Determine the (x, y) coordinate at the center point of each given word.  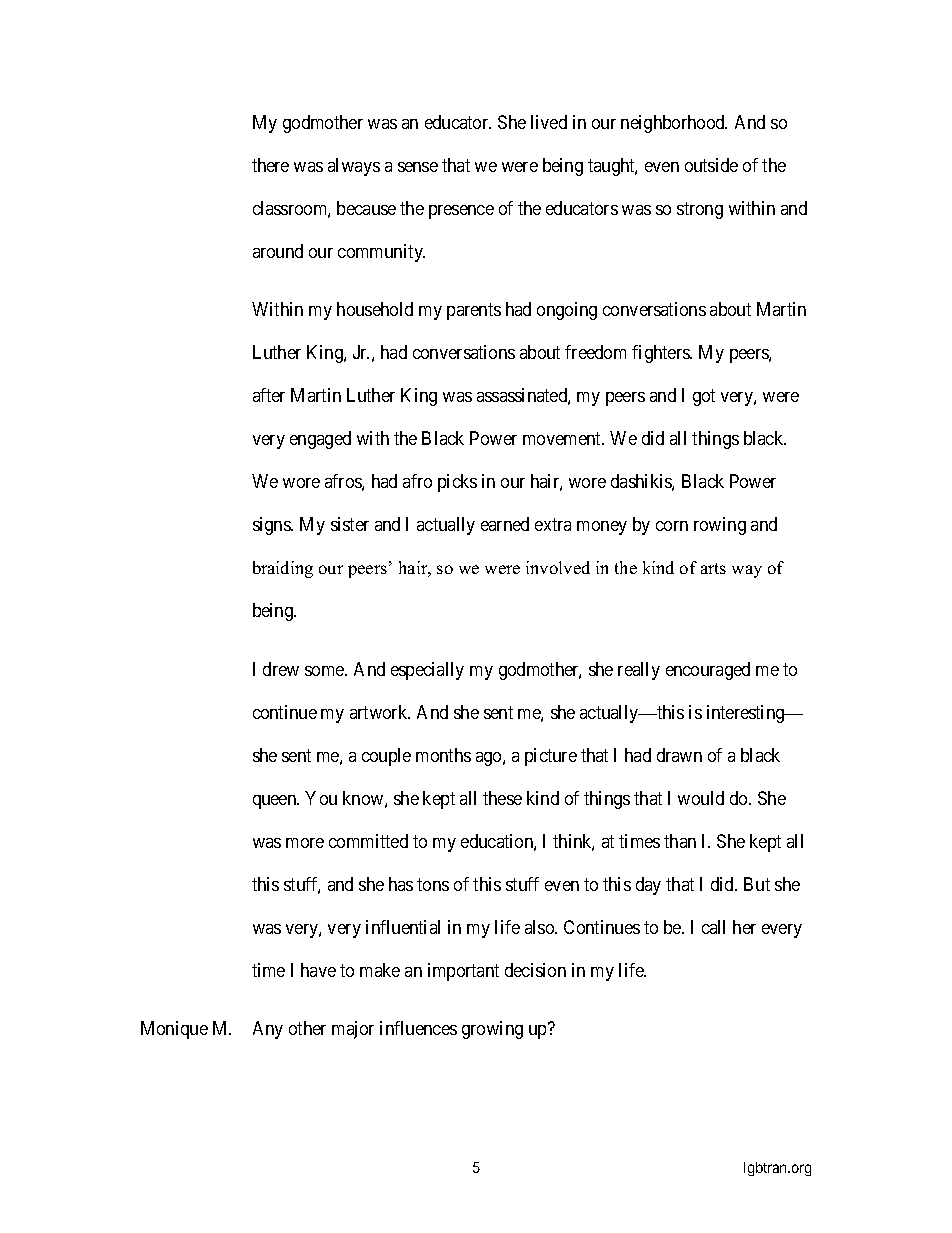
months (443, 755)
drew (281, 669)
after (269, 395)
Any (268, 1030)
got (704, 398)
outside (711, 165)
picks (457, 483)
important (463, 972)
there (270, 165)
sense (418, 167)
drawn (679, 755)
